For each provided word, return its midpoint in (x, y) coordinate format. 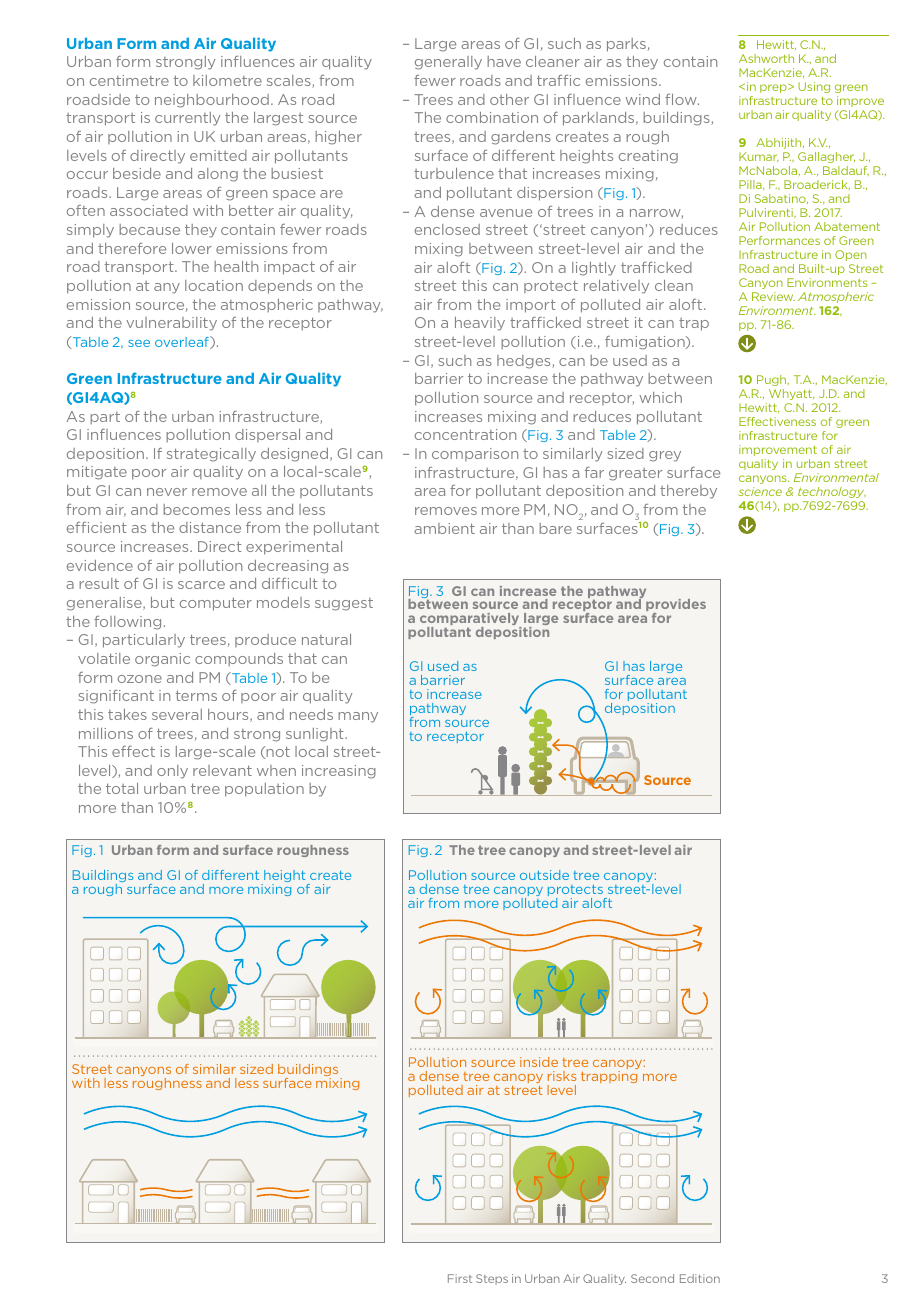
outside (544, 875)
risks (562, 1076)
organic (162, 660)
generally (448, 63)
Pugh (773, 380)
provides (676, 607)
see (139, 343)
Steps (492, 1279)
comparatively (471, 621)
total (122, 788)
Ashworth (766, 58)
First (460, 1278)
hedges (525, 362)
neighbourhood (212, 101)
